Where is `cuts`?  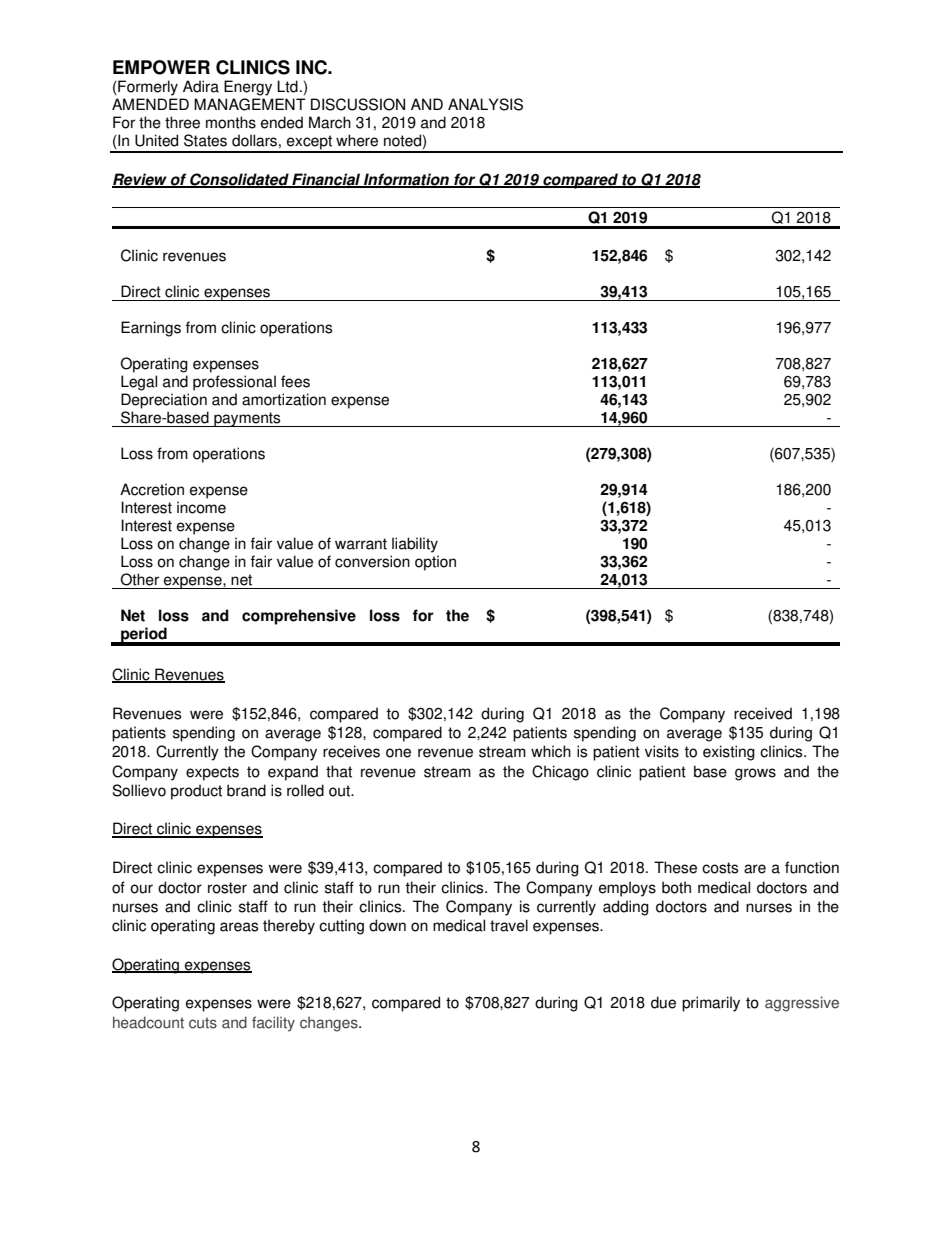 cuts is located at coordinates (203, 1023).
